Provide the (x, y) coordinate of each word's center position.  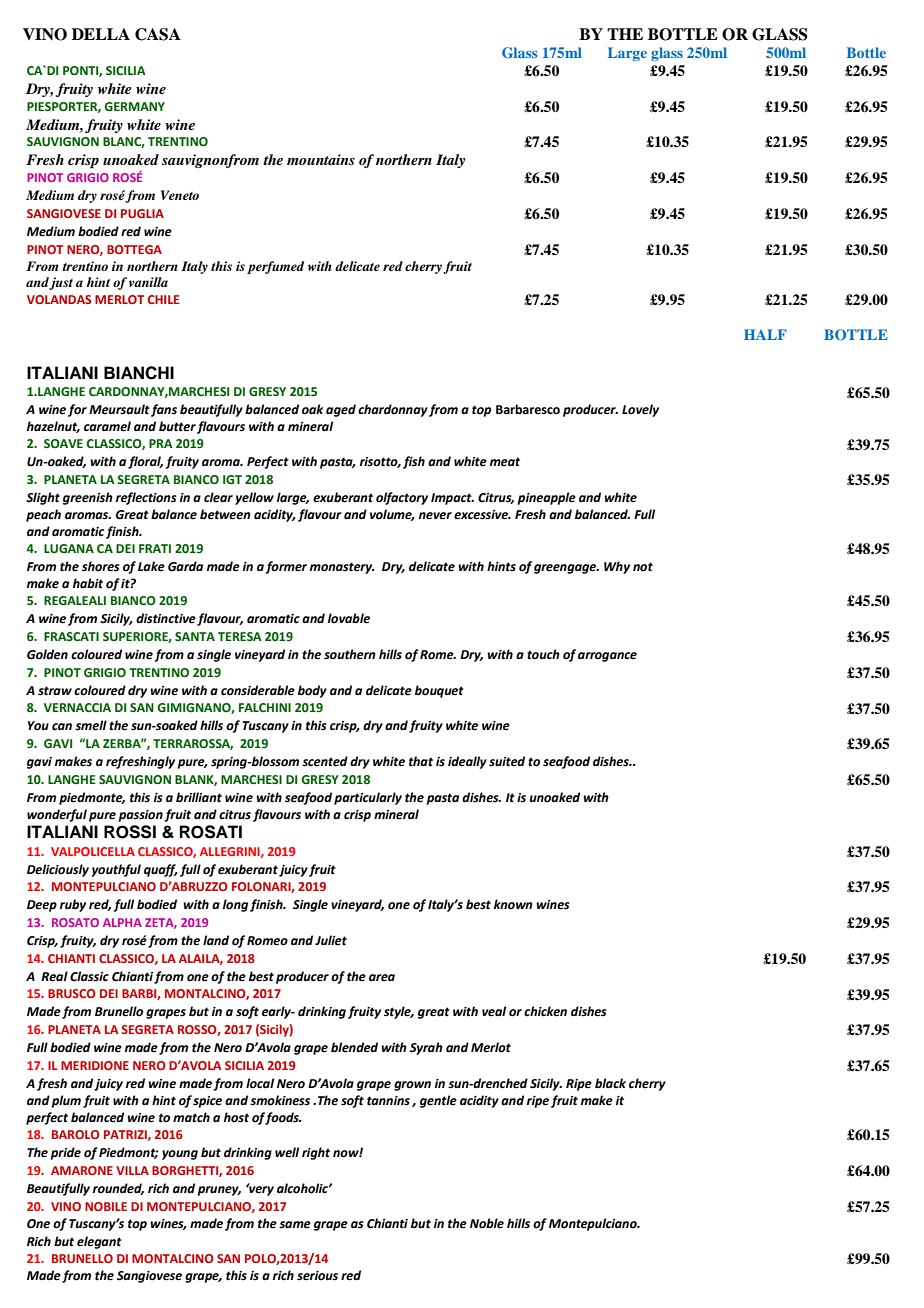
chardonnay (393, 410)
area (382, 978)
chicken (545, 1011)
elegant (99, 1242)
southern (350, 654)
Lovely (640, 410)
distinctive (166, 618)
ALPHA (122, 922)
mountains (321, 159)
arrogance (607, 657)
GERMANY (134, 107)
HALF (765, 334)
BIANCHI (139, 373)
